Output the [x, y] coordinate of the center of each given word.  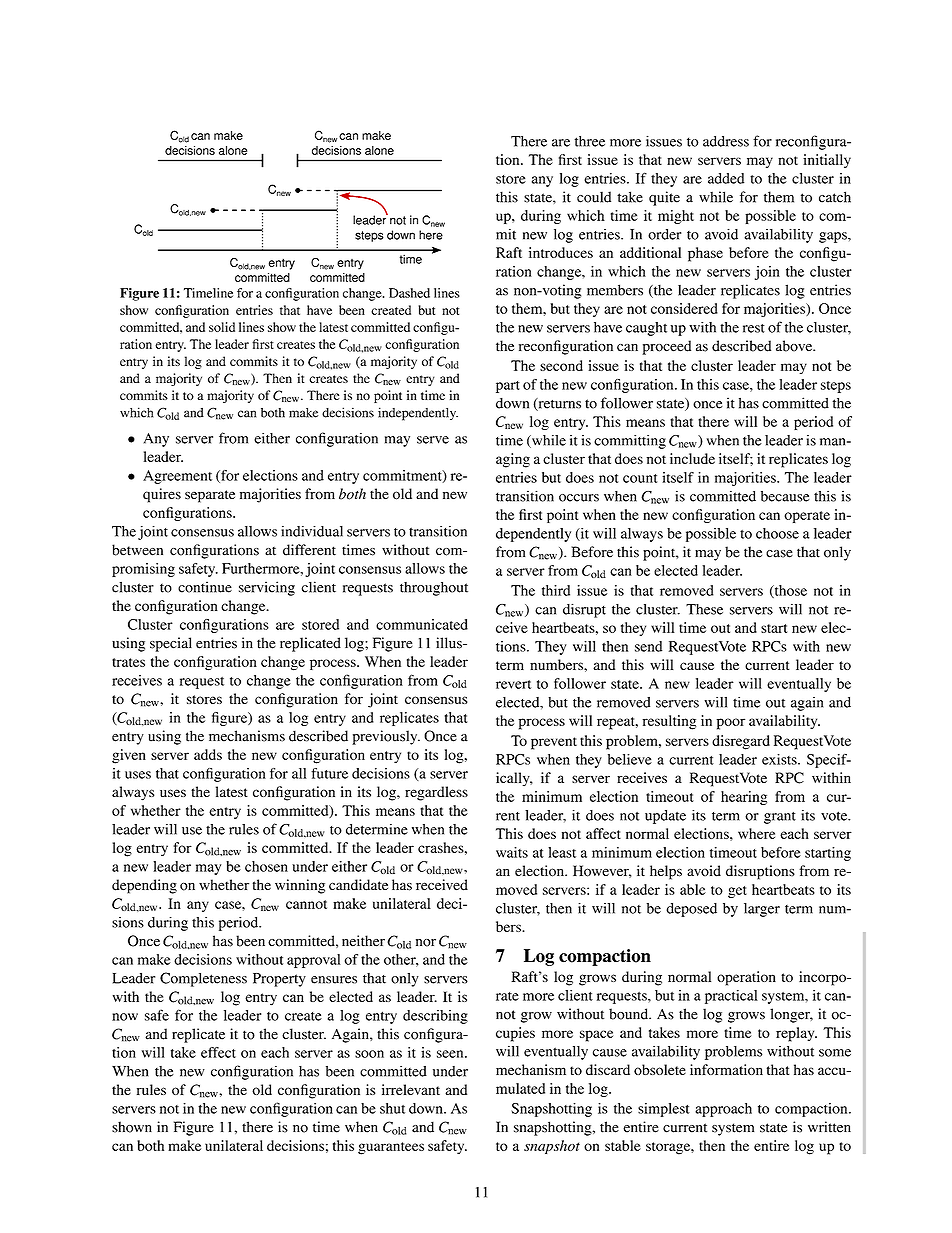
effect [218, 1052]
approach [723, 1110]
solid [222, 327]
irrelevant [411, 1089]
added [726, 178]
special [171, 644]
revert [513, 684]
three [590, 141]
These [704, 609]
